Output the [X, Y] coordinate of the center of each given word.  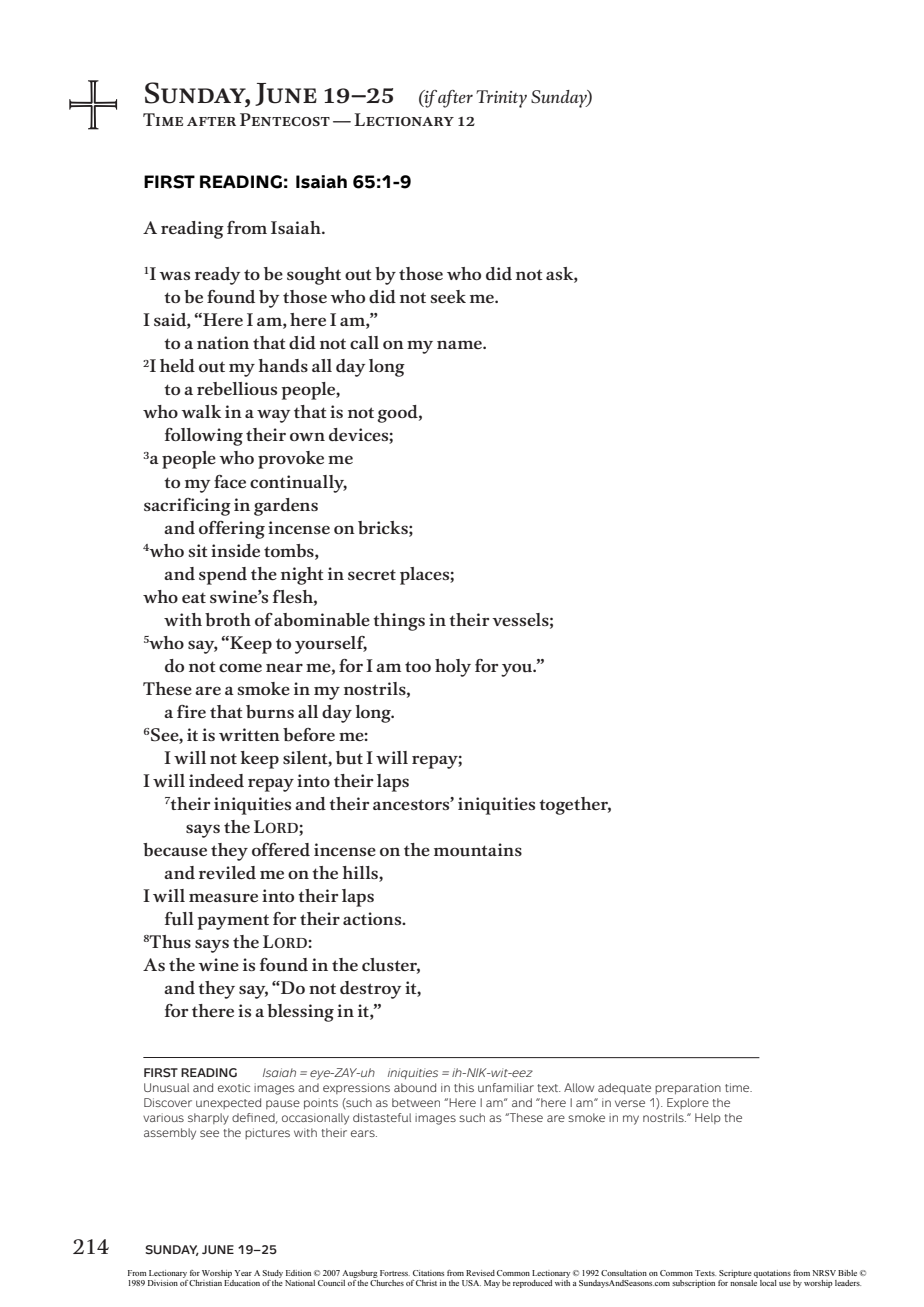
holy [453, 668]
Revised [480, 1273]
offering [232, 530]
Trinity [501, 99]
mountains [478, 850]
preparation [688, 1088]
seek [448, 296]
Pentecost [285, 119]
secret [372, 575]
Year [243, 1273]
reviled [227, 872]
